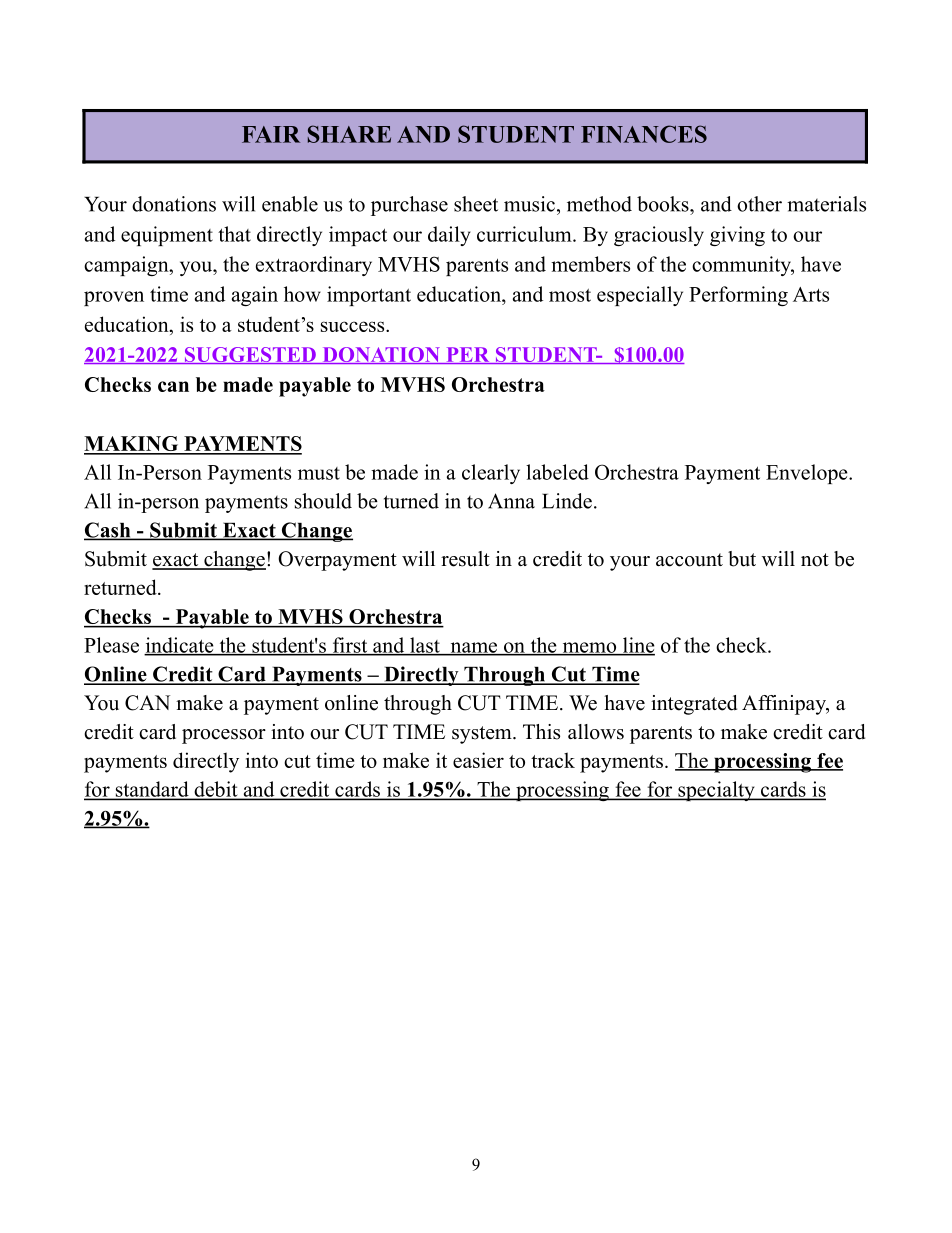 The height and width of the screenshot is (1233, 952). I want to click on name, so click(474, 648).
